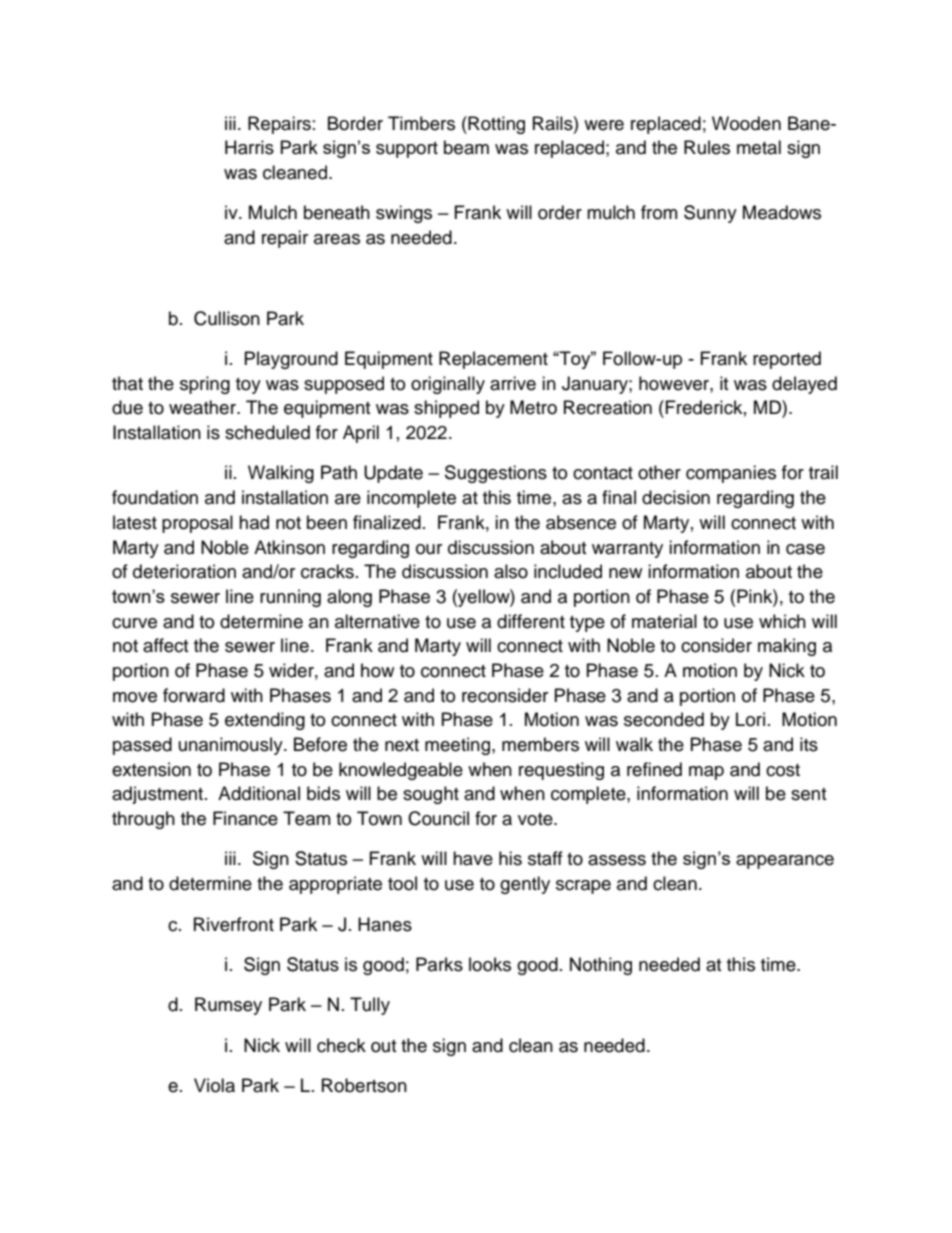 Image resolution: width=952 pixels, height=1233 pixels. What do you see at coordinates (759, 147) in the page?
I see `metal` at bounding box center [759, 147].
